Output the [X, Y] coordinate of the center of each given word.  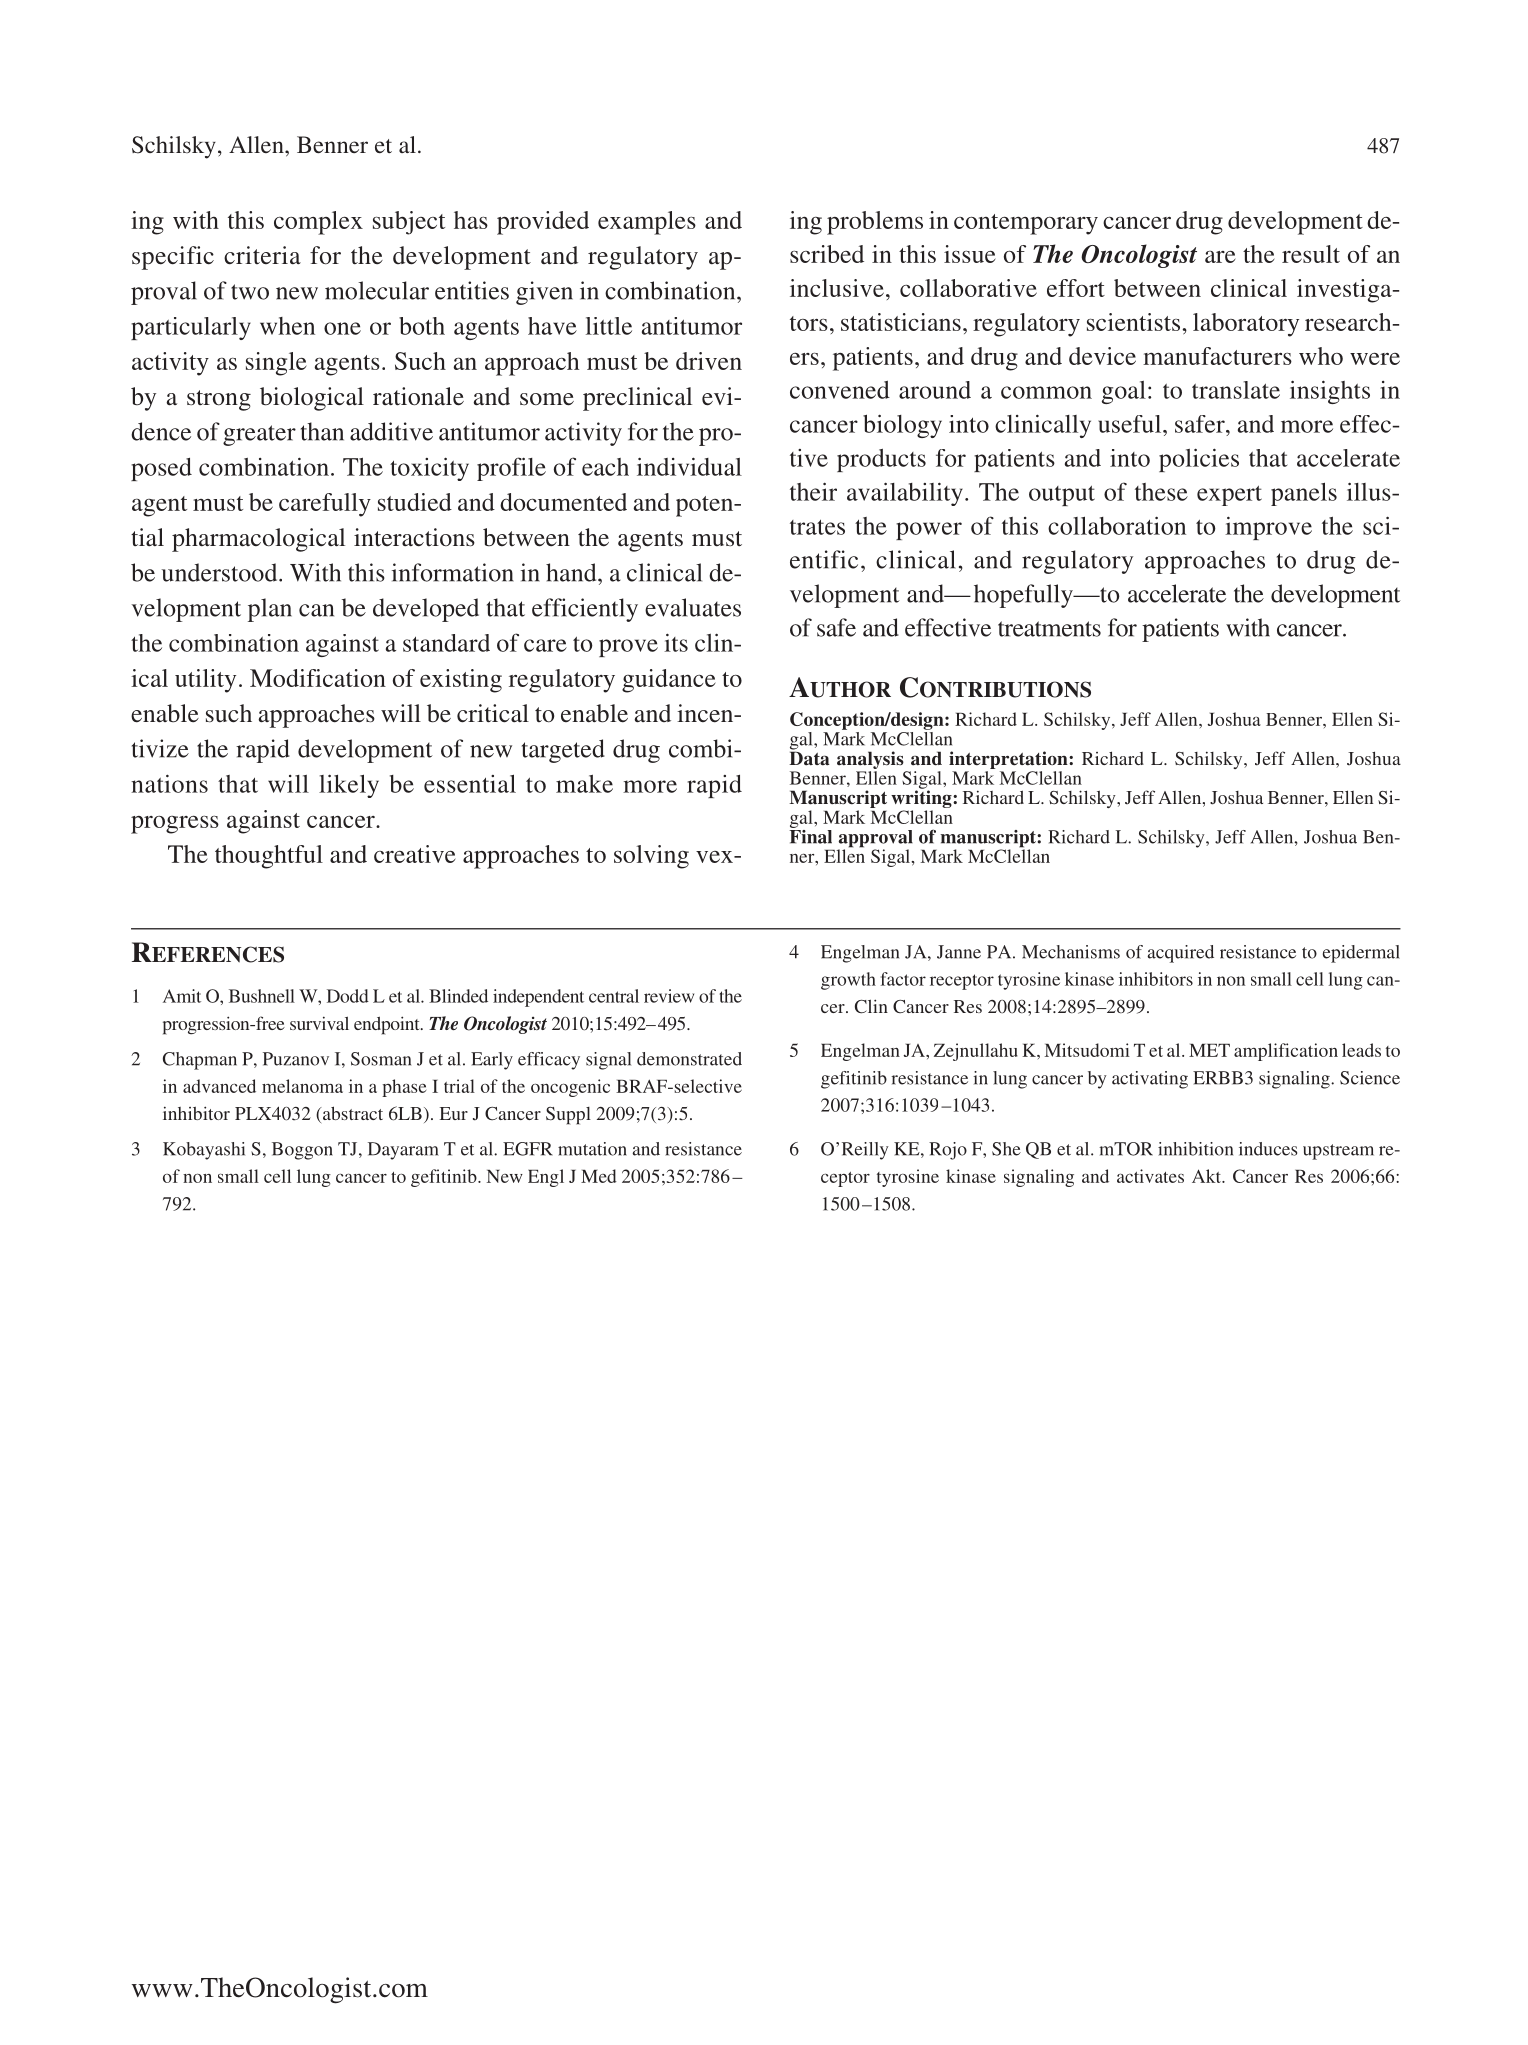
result [1311, 254]
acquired [1180, 954]
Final [810, 835]
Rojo [948, 1151]
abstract [352, 1113]
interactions [414, 537]
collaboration [1117, 525]
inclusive [837, 288]
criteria [262, 255]
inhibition [1195, 1149]
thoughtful [269, 857]
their [813, 491]
